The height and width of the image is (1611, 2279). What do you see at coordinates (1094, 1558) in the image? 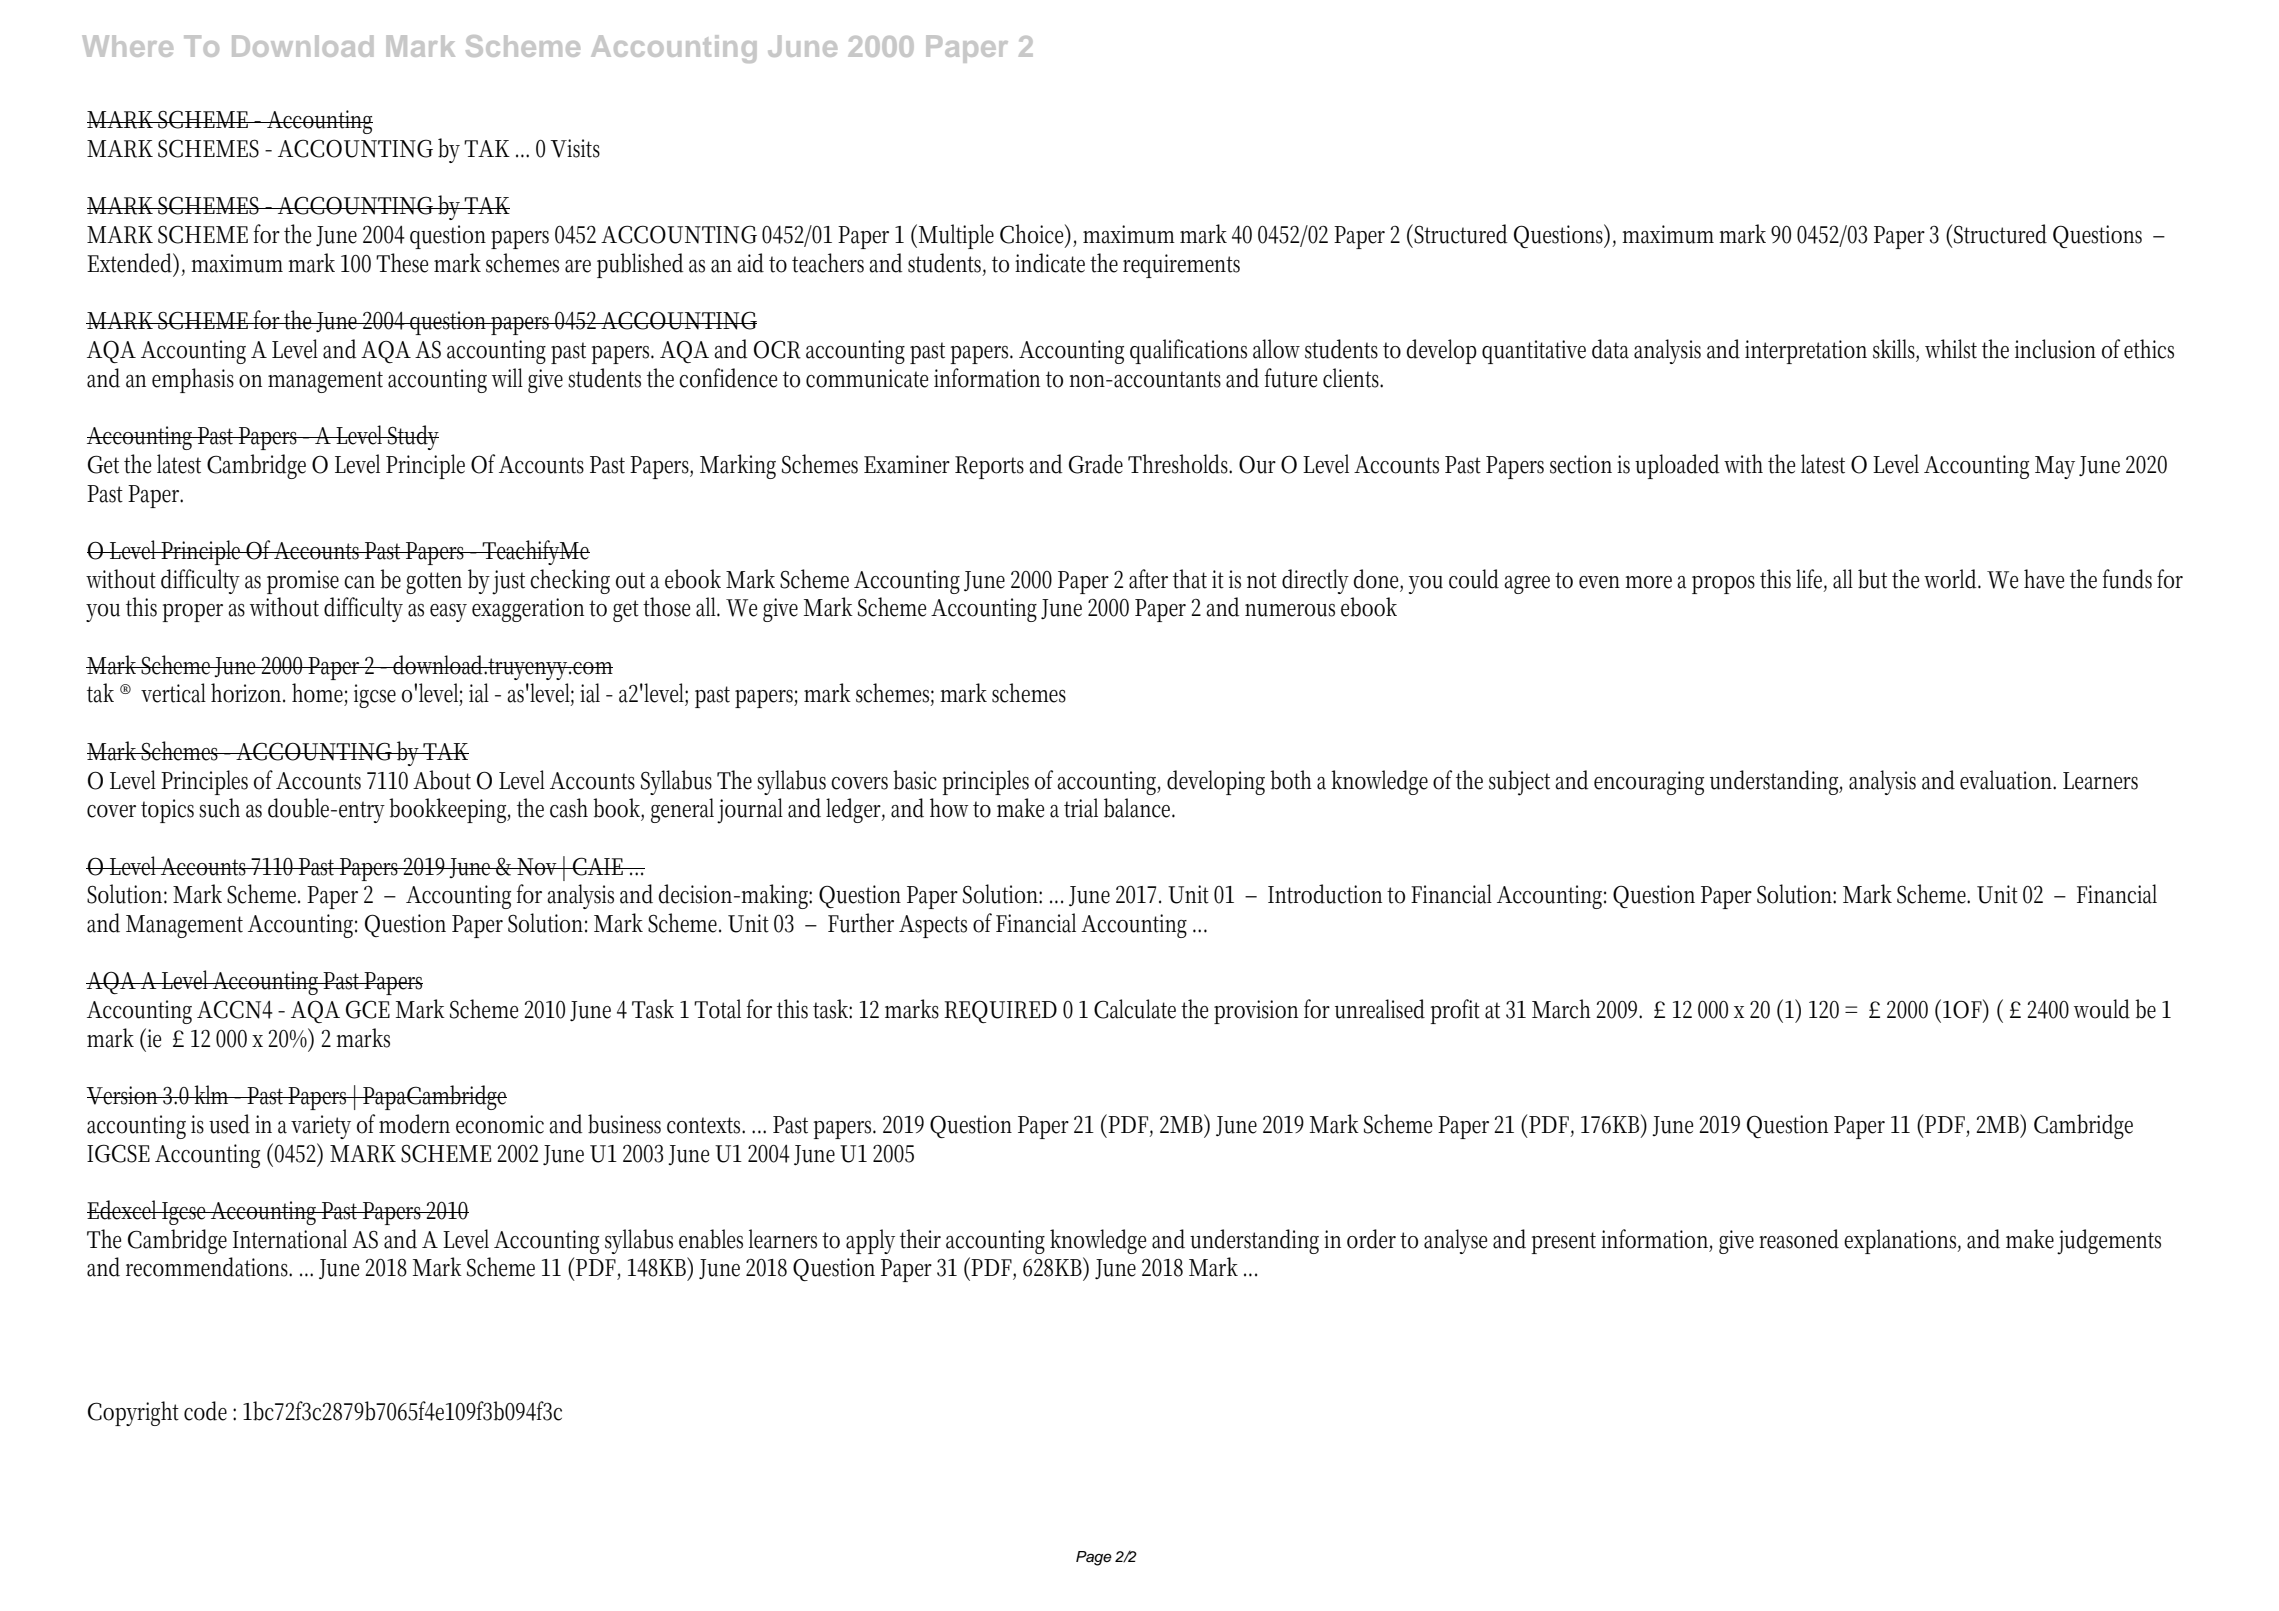
I see `Page` at bounding box center [1094, 1558].
